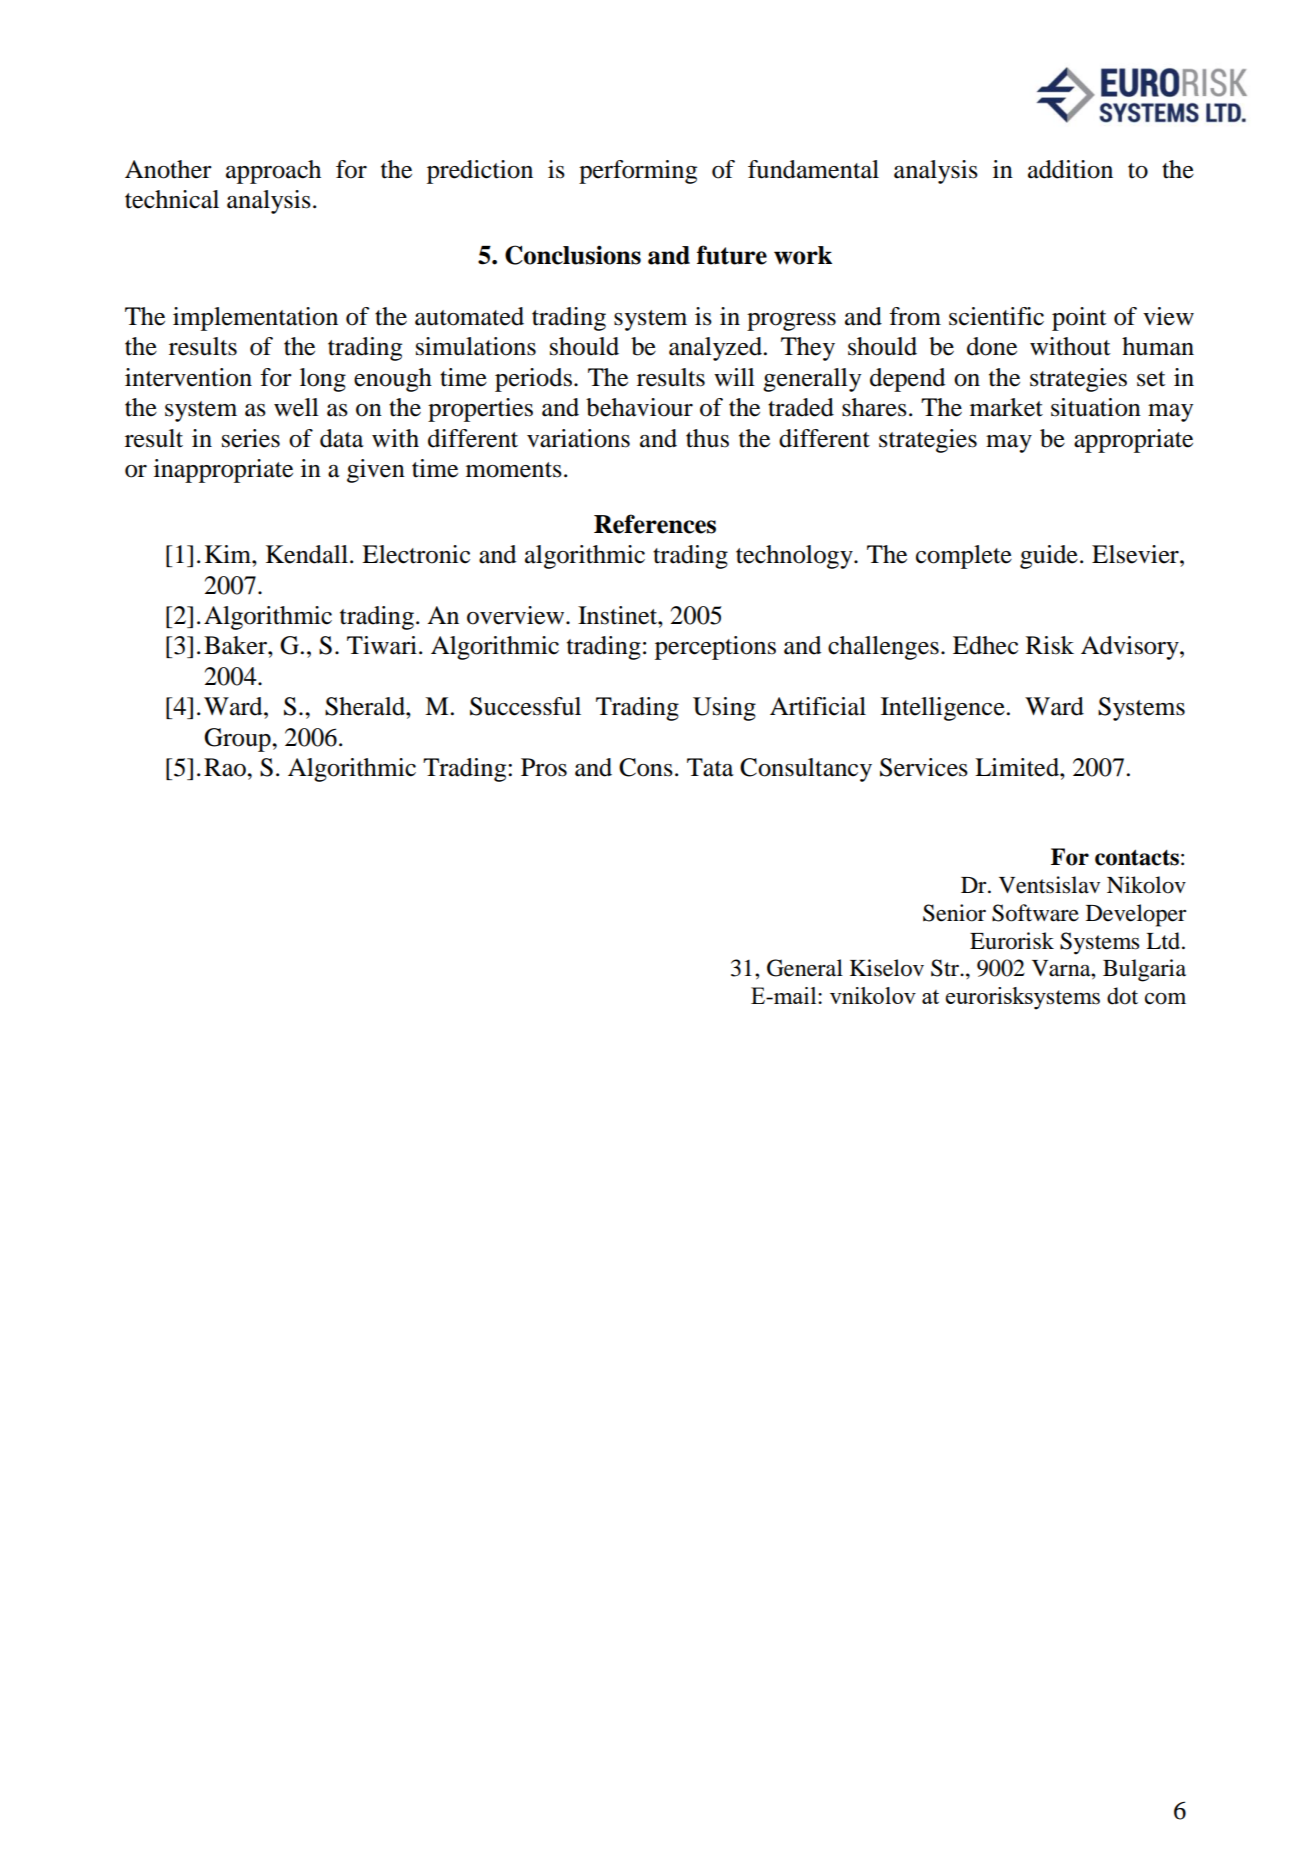 The width and height of the screenshot is (1311, 1855). I want to click on dot, so click(1122, 996).
